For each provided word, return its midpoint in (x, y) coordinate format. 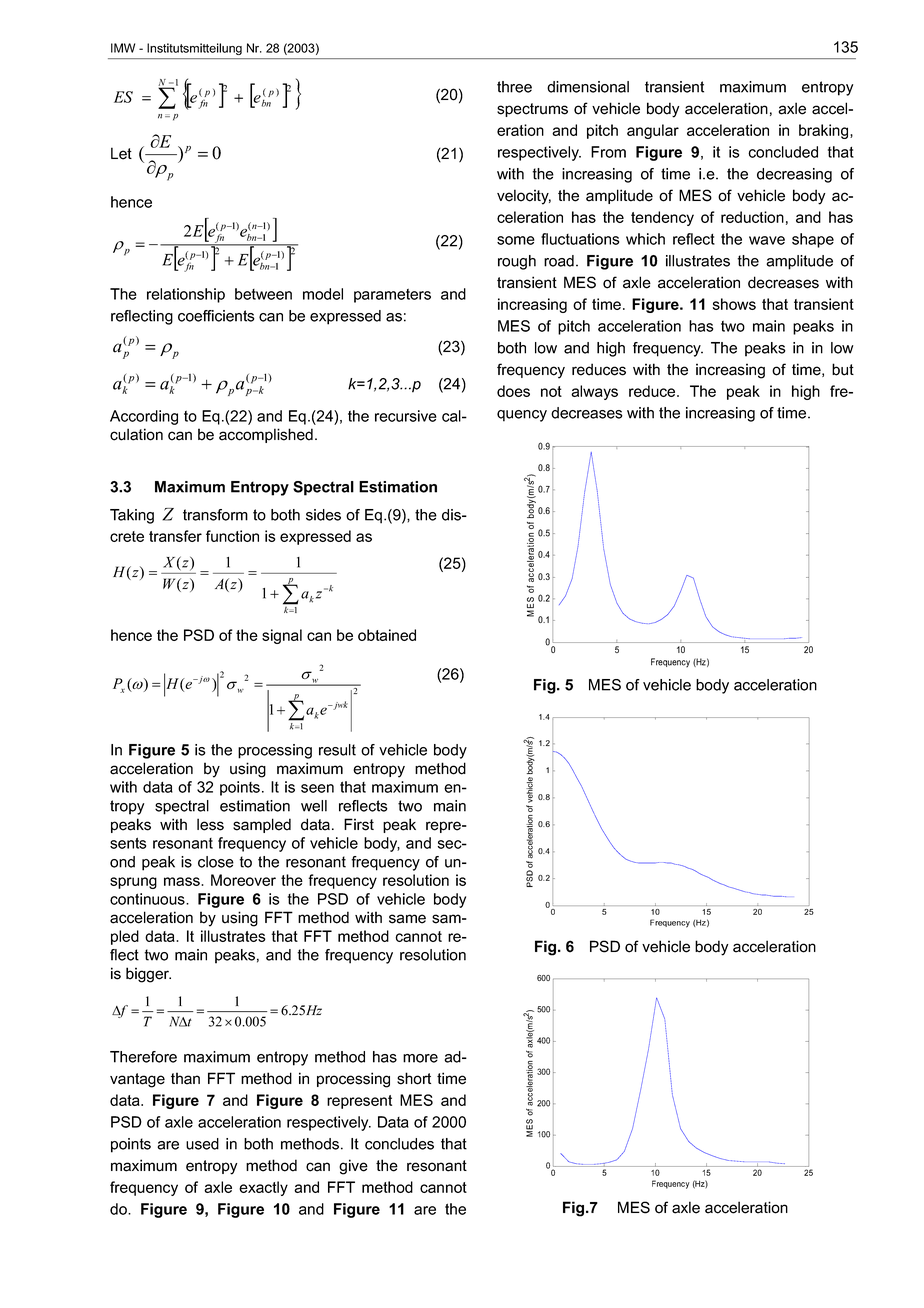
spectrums (532, 110)
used (202, 1144)
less (210, 824)
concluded (783, 152)
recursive (406, 416)
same (407, 919)
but (843, 369)
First (359, 824)
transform (215, 515)
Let (121, 153)
